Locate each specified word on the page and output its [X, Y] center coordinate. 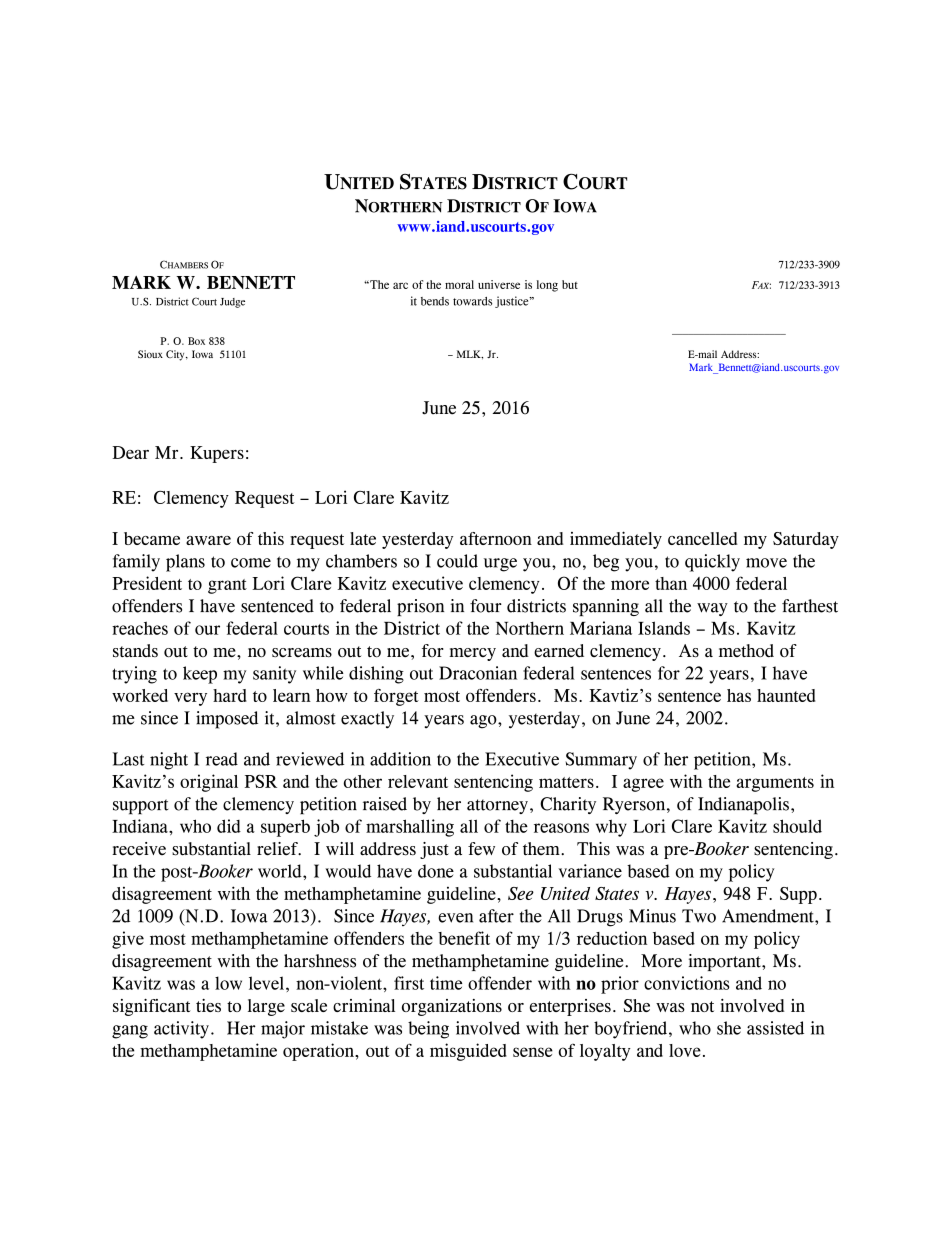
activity [181, 1030]
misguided [468, 1052]
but [570, 284]
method [746, 650]
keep [200, 675]
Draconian [478, 673]
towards [472, 301]
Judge [232, 303]
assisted [775, 1028]
